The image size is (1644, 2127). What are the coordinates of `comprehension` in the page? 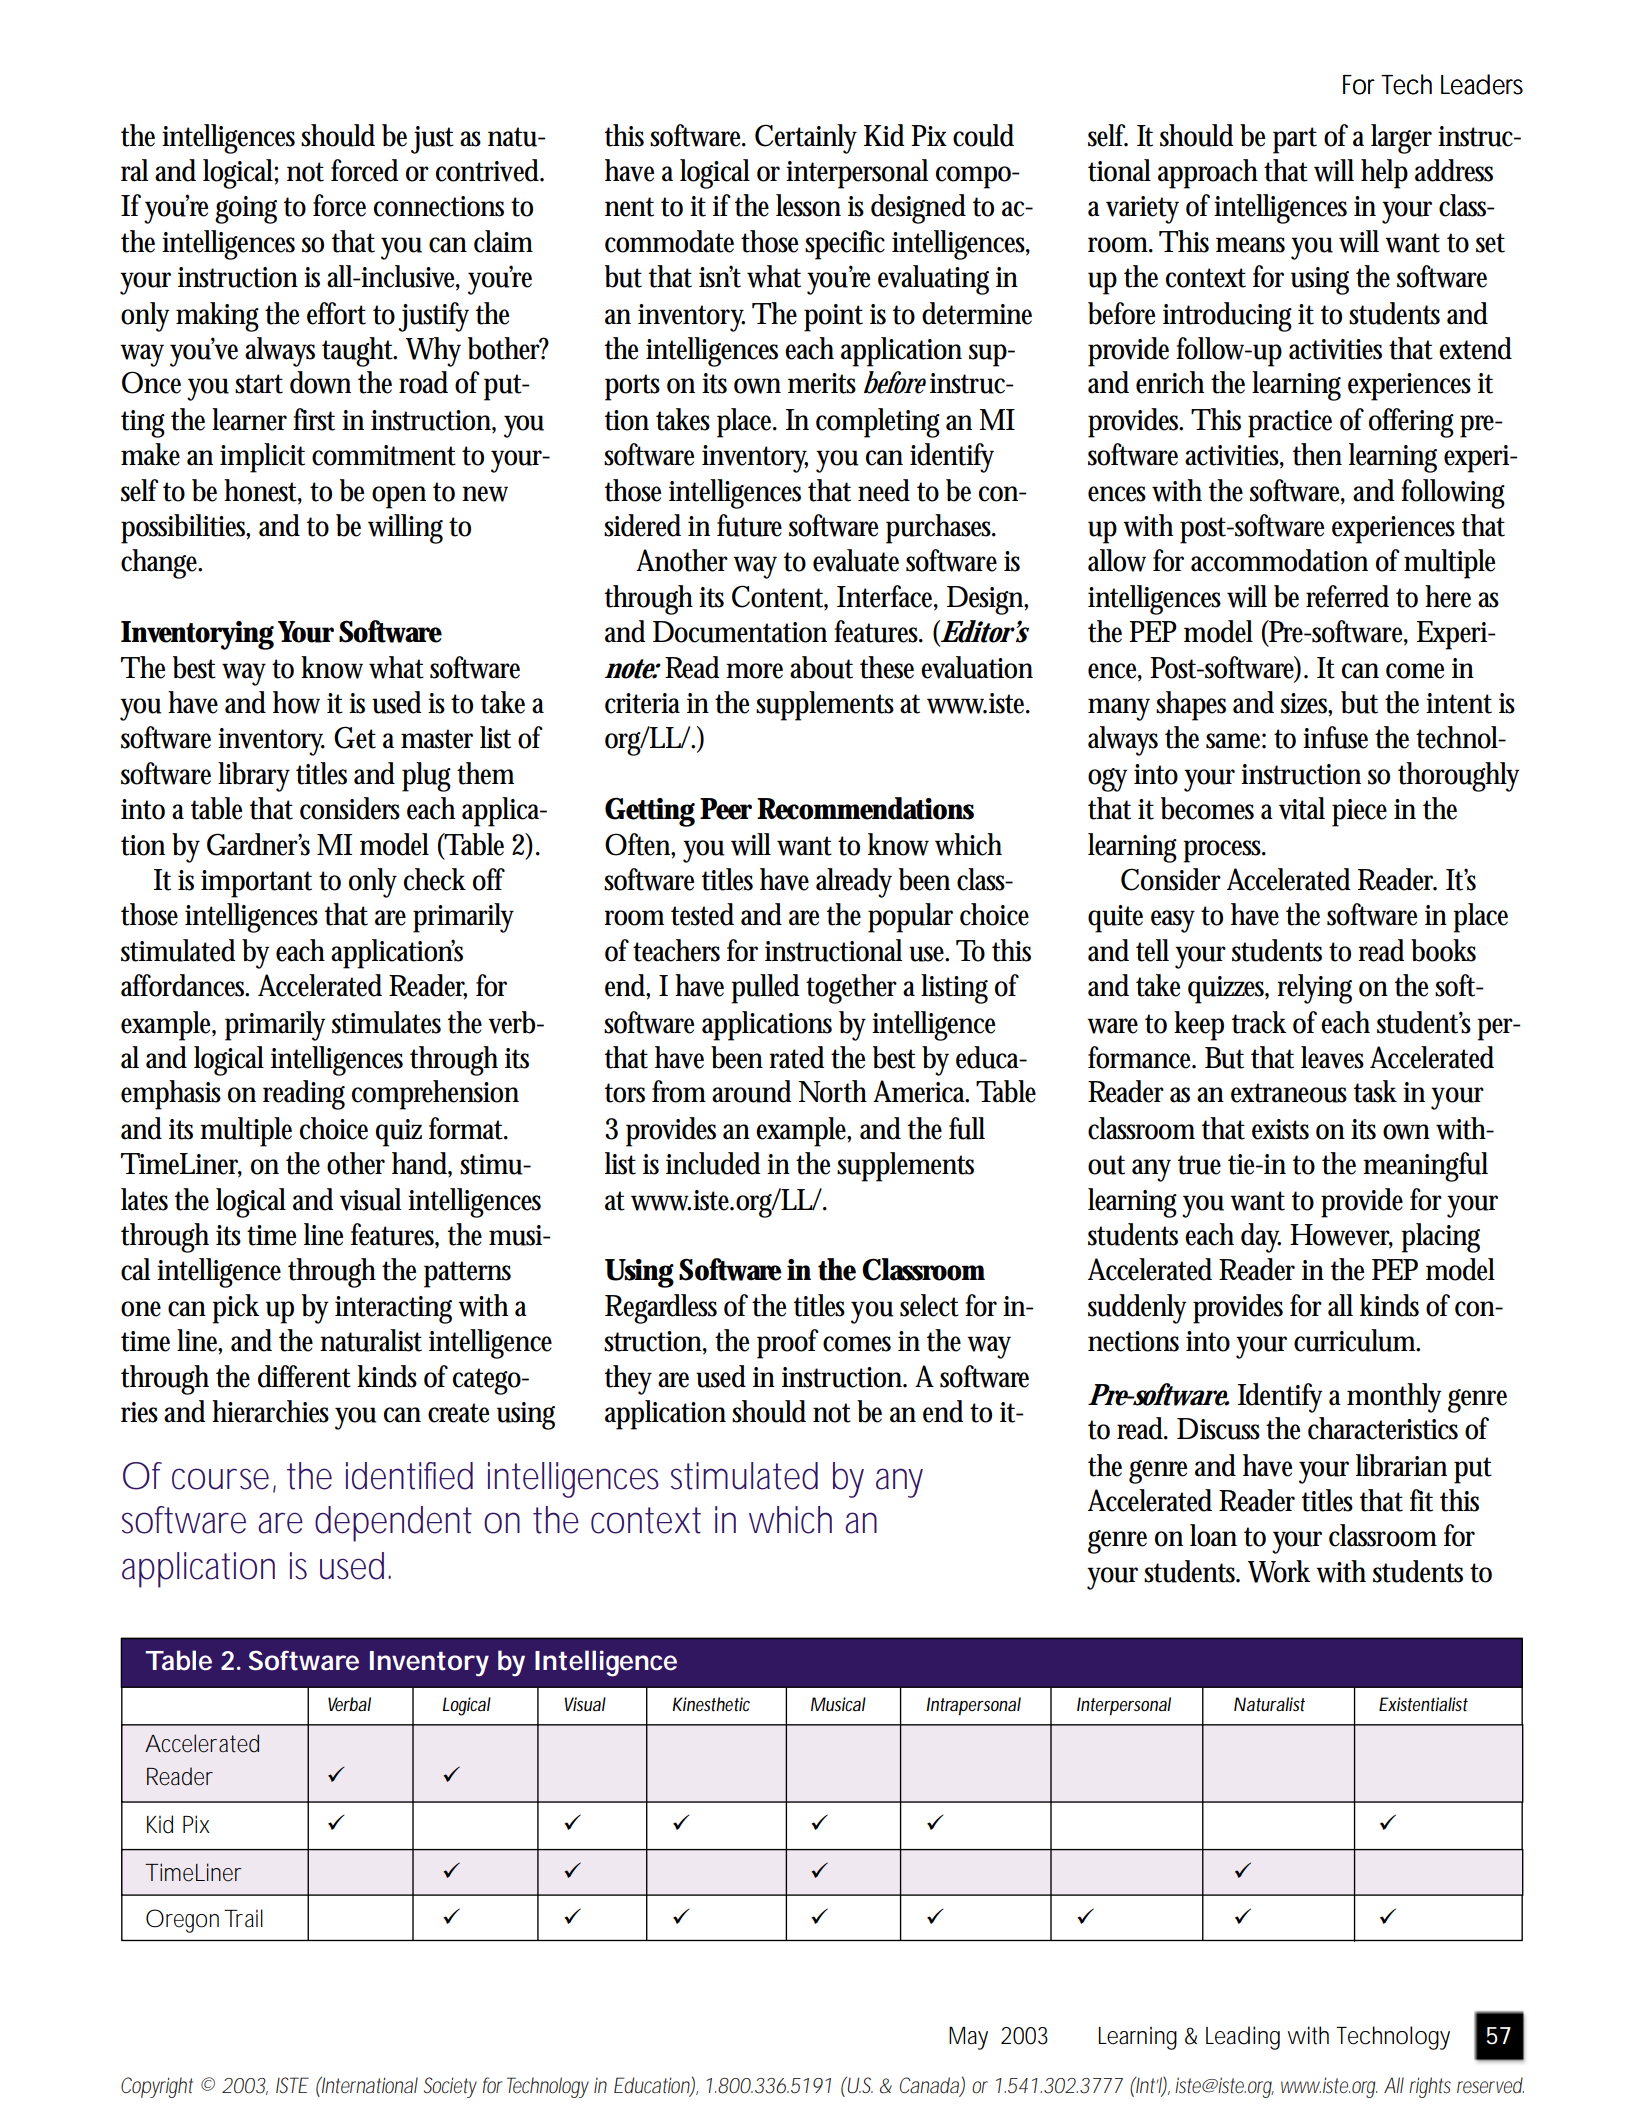 It's located at (435, 1095).
